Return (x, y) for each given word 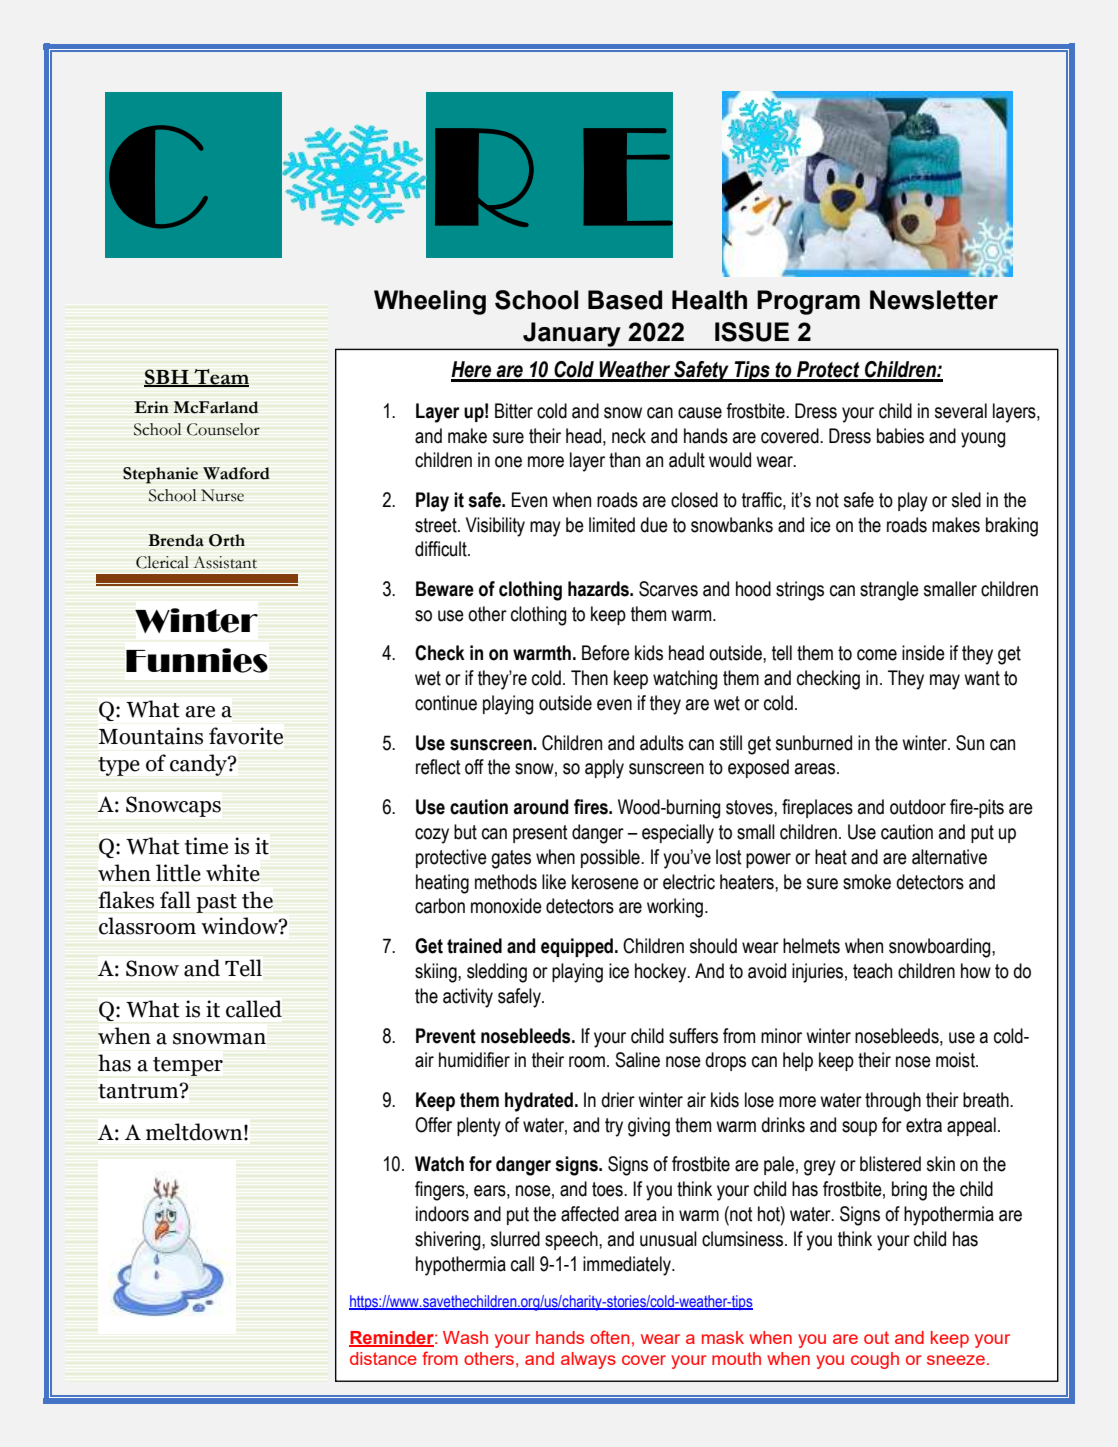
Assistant (225, 562)
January (572, 335)
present (540, 834)
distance (383, 1358)
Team (220, 377)
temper (188, 1066)
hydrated (539, 1102)
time (206, 846)
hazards (600, 589)
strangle (889, 591)
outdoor (918, 807)
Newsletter (934, 300)
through (893, 1102)
